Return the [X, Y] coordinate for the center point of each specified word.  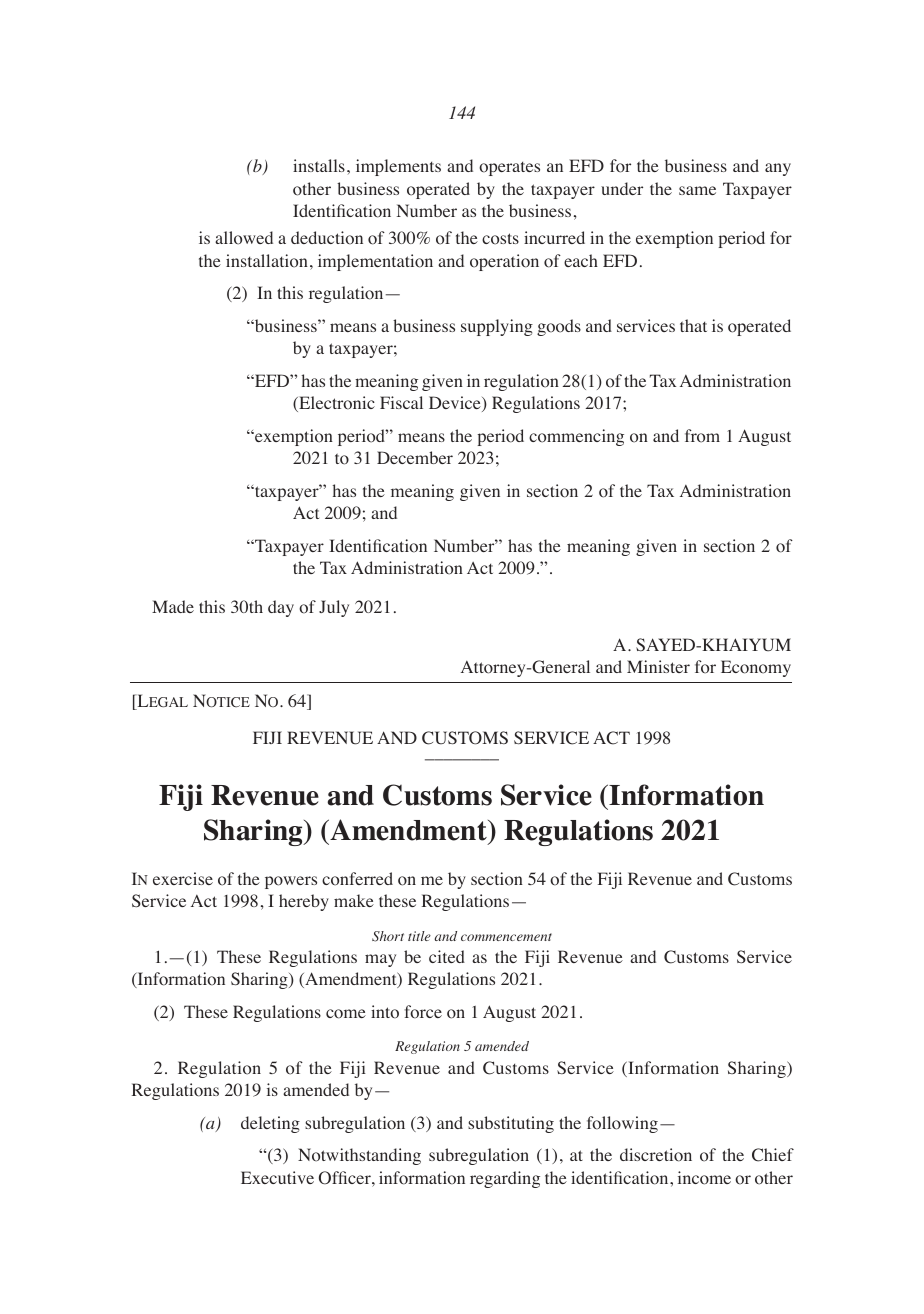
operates [509, 168]
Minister [658, 666]
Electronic [336, 404]
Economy [756, 668]
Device [456, 404]
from [702, 436]
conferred [357, 879]
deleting [270, 1124]
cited [447, 956]
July [334, 608]
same [697, 190]
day [281, 608]
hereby [304, 902]
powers [291, 882]
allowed [244, 238]
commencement [506, 937]
